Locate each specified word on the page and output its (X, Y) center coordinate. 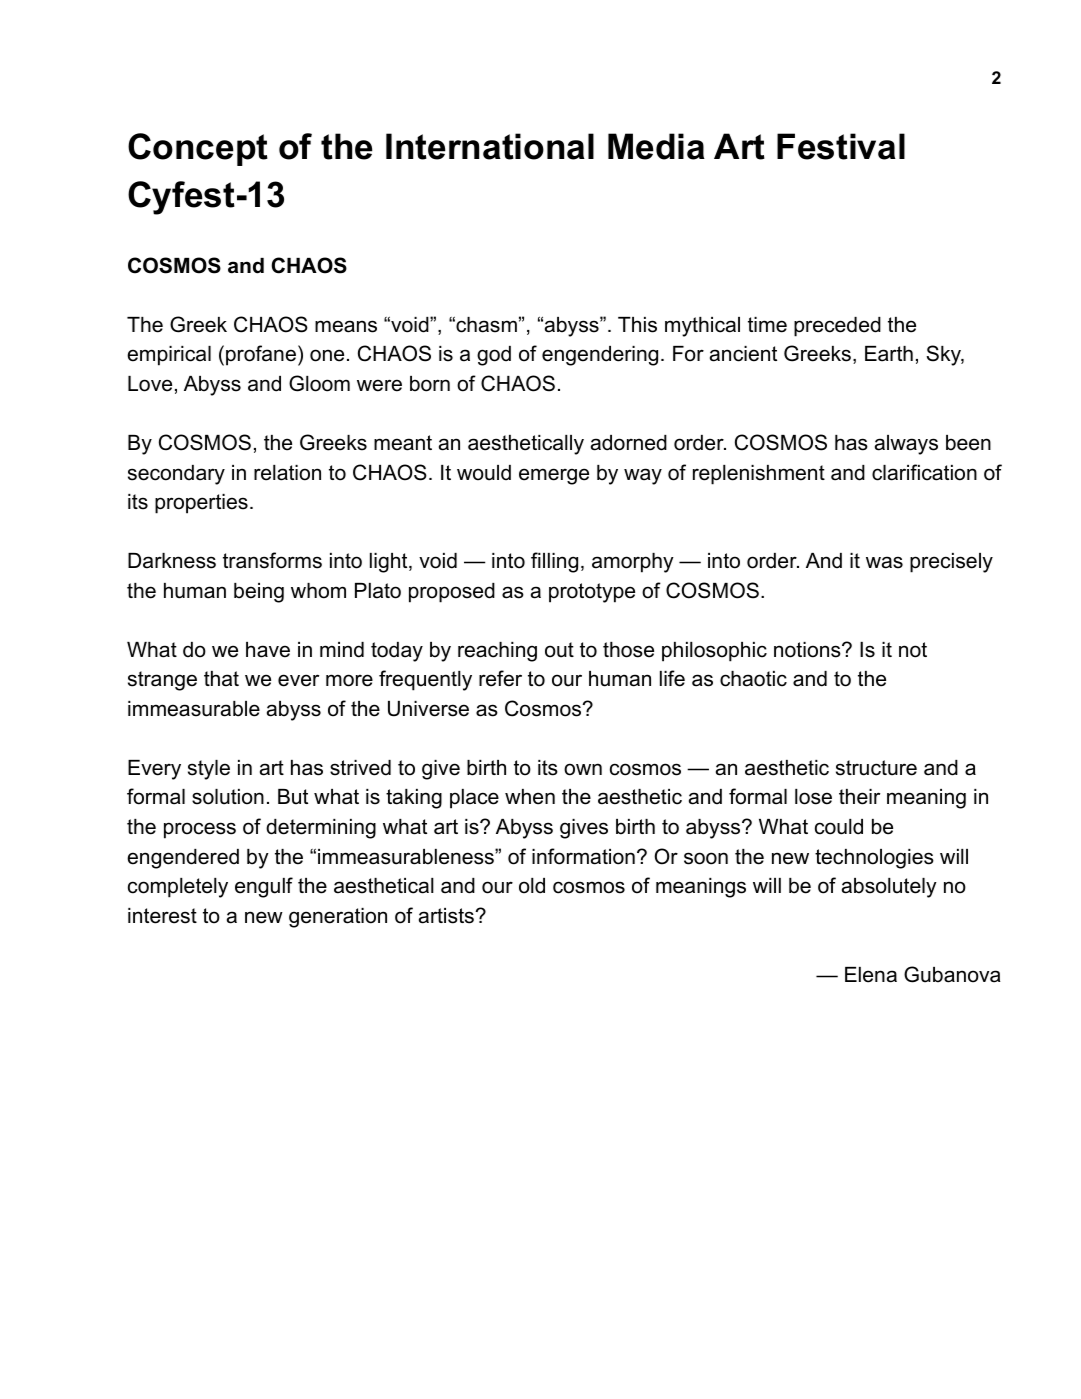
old (532, 886)
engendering (600, 356)
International (490, 146)
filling (554, 562)
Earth (889, 354)
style (209, 770)
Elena (871, 975)
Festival (841, 146)
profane (261, 355)
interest (162, 916)
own (583, 769)
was (884, 562)
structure (876, 768)
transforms (272, 560)
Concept (198, 149)
